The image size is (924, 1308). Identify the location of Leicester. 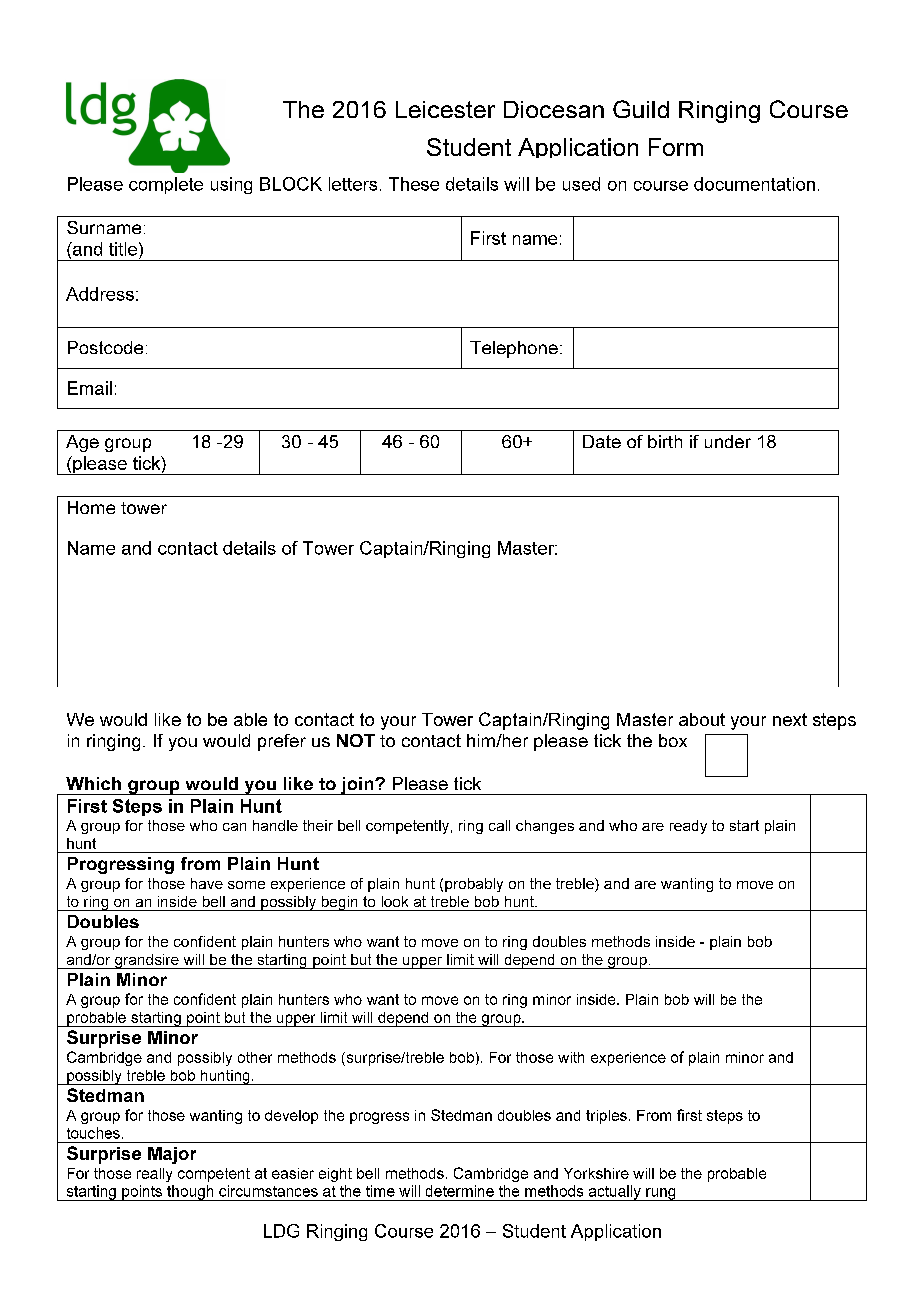
(445, 109).
